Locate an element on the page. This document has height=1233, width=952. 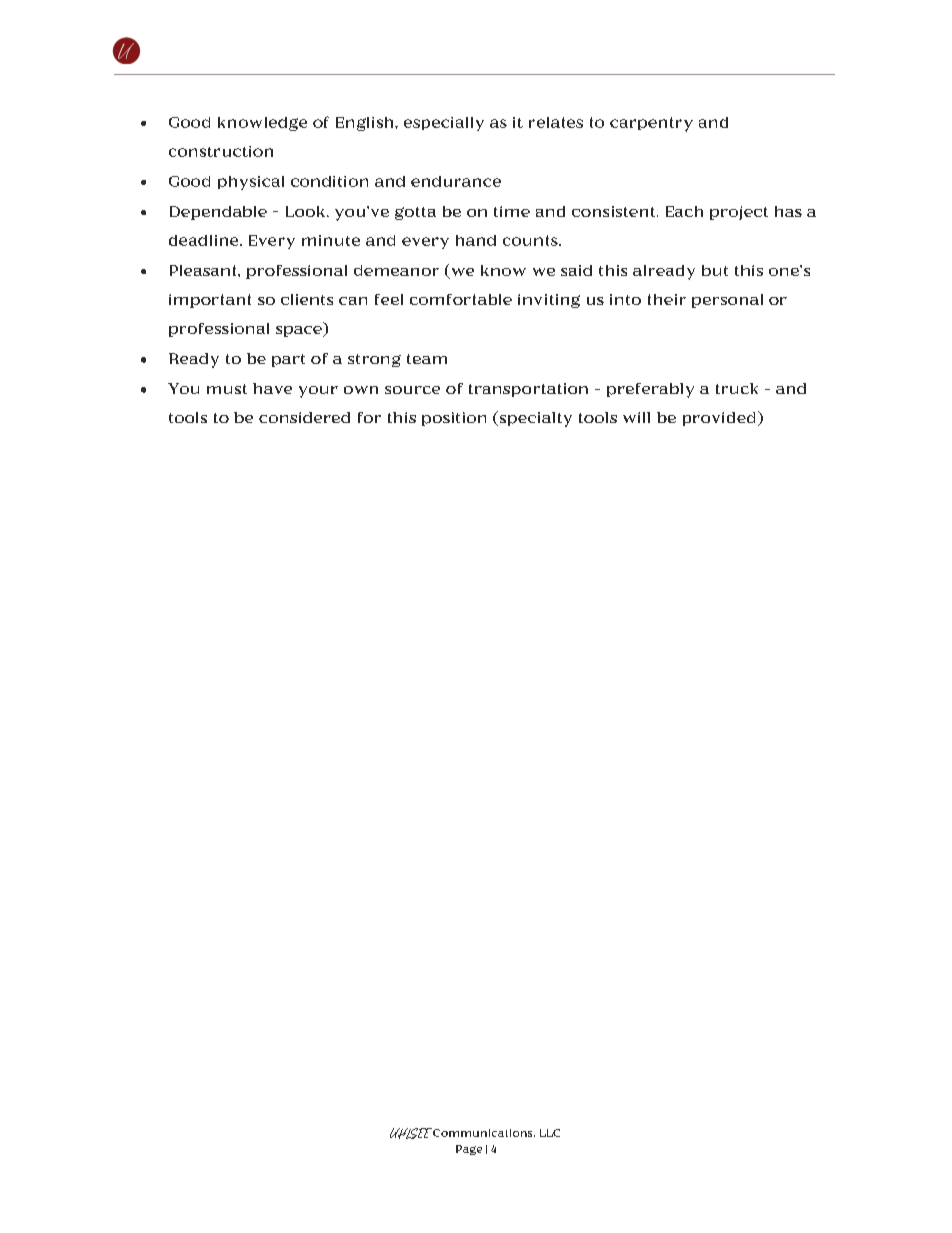
preferably is located at coordinates (650, 390).
